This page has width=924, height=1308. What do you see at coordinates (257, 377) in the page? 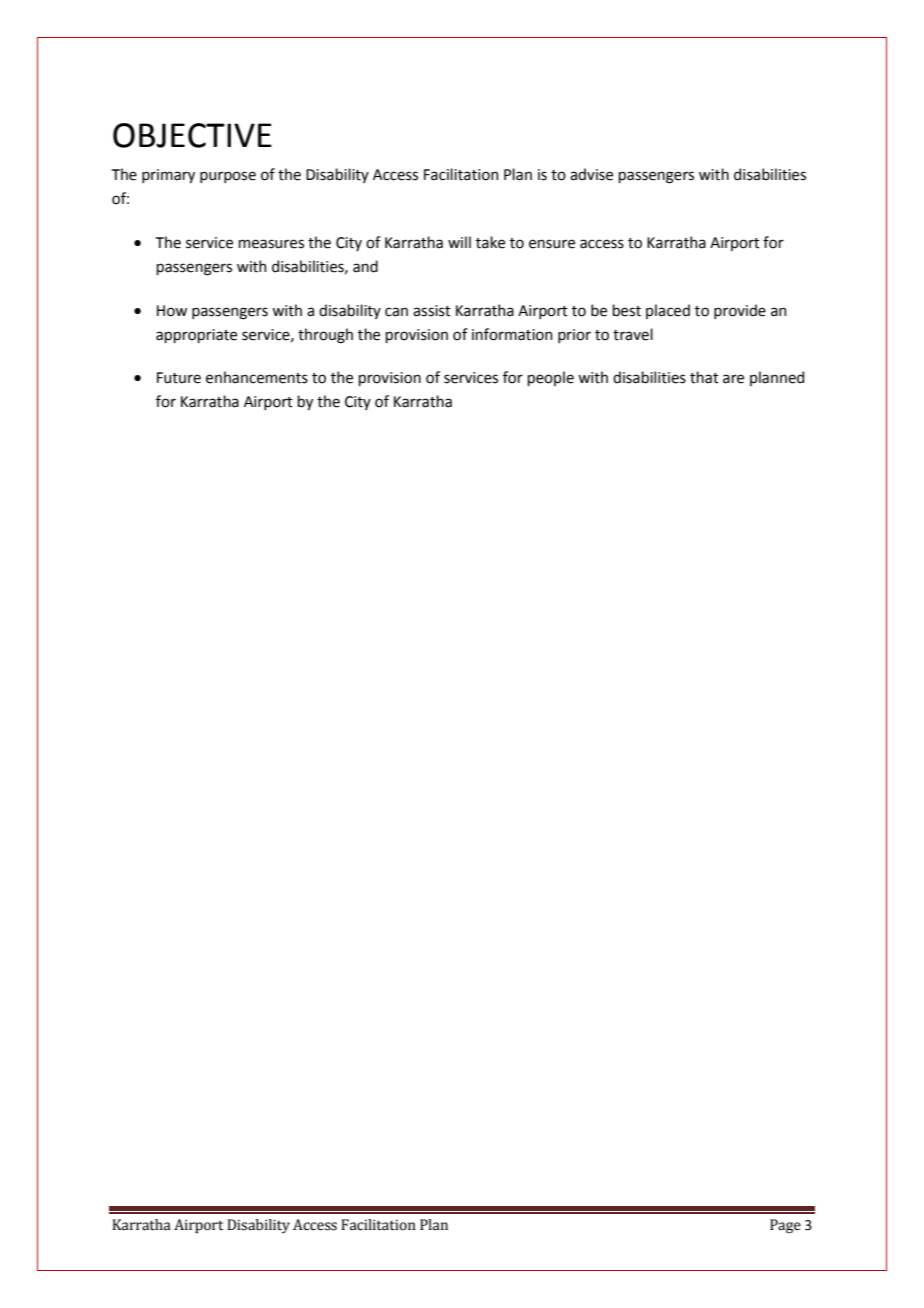
I see `enhancements` at bounding box center [257, 377].
